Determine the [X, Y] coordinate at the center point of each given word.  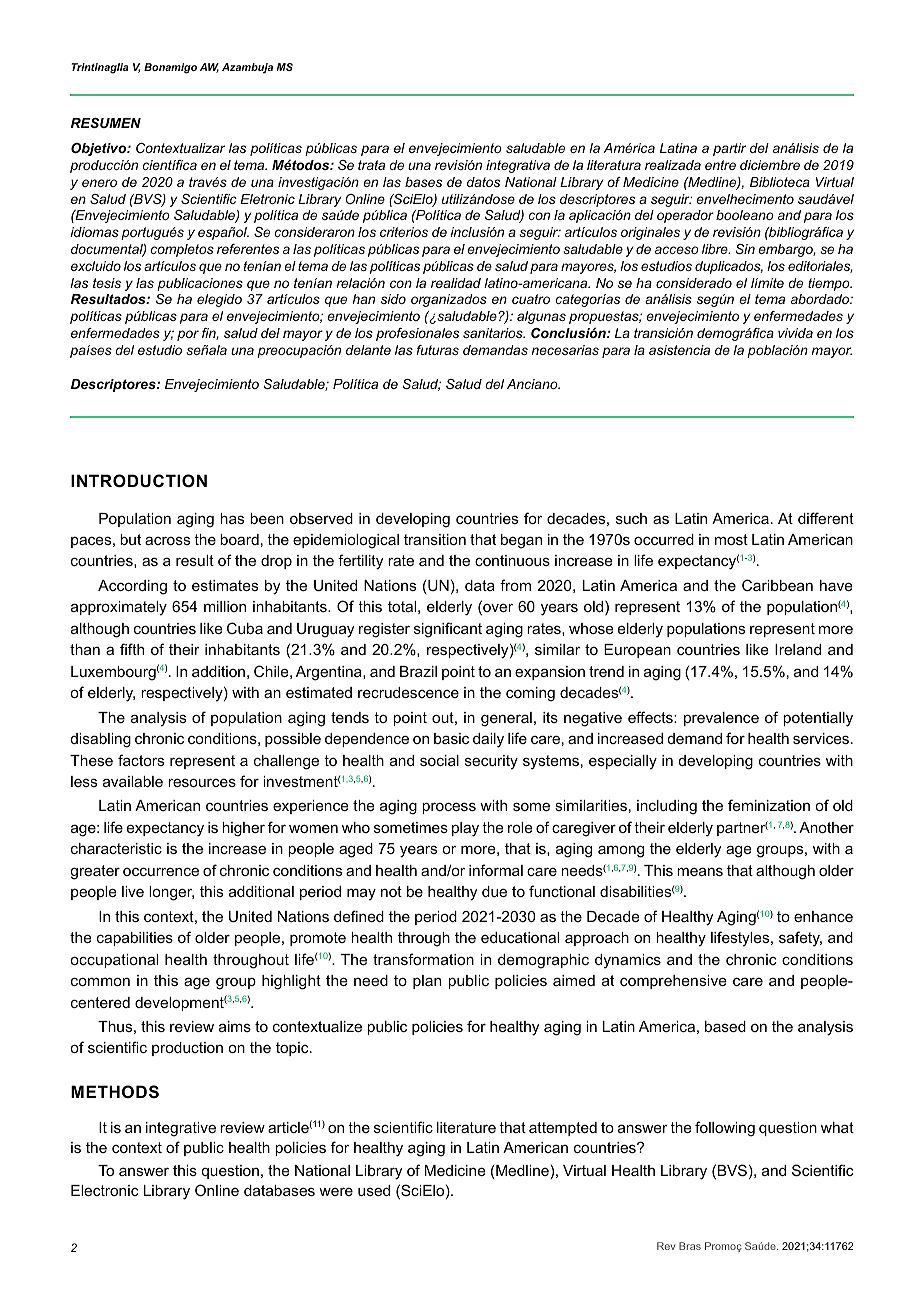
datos [483, 182]
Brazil [418, 671]
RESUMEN [106, 123]
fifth [132, 649]
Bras [690, 1246]
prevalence [721, 719]
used [374, 1190]
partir [729, 149]
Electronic [105, 1190]
